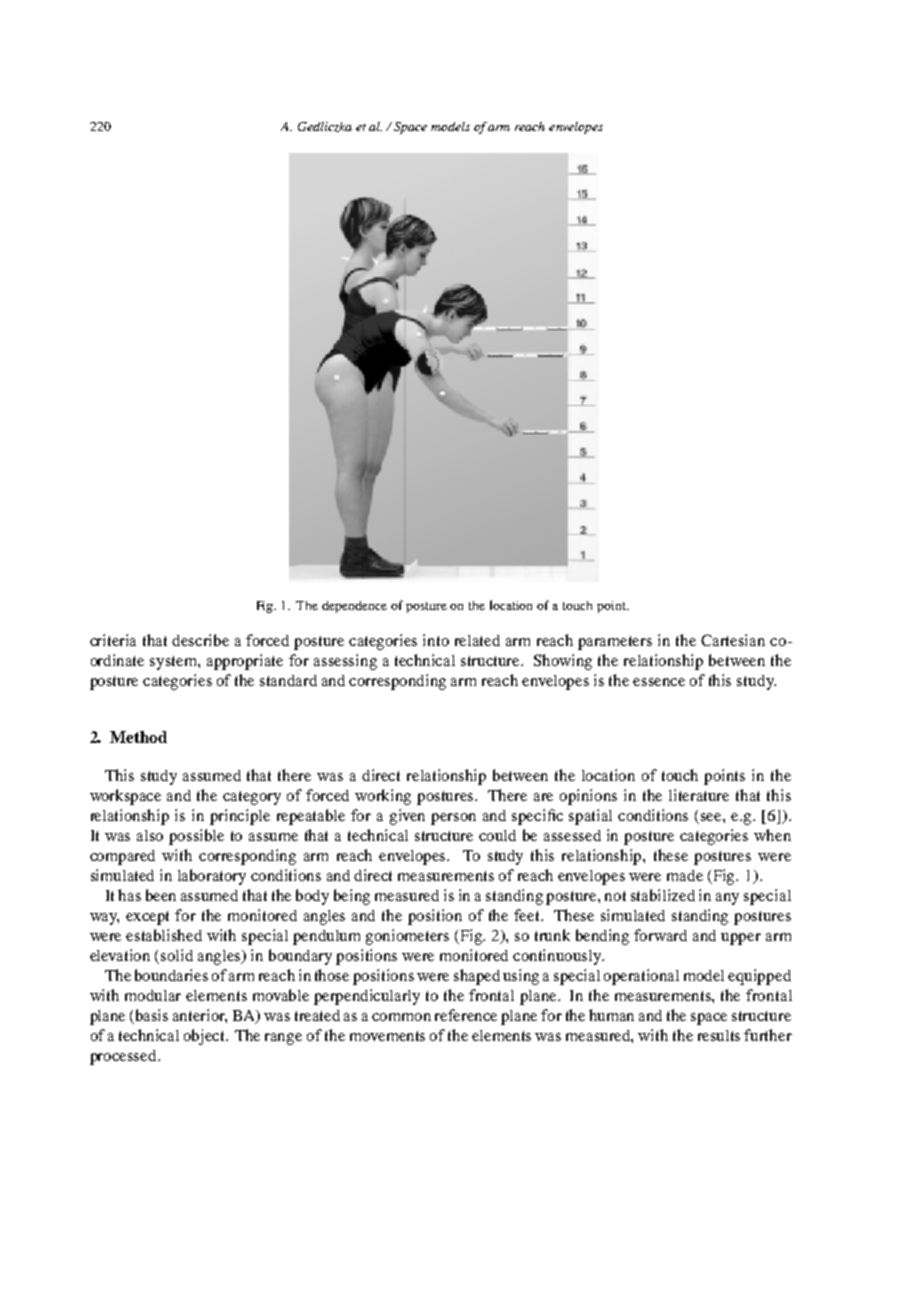 The width and height of the page is (924, 1308). Describe the element at coordinates (352, 897) in the page. I see `being` at that location.
